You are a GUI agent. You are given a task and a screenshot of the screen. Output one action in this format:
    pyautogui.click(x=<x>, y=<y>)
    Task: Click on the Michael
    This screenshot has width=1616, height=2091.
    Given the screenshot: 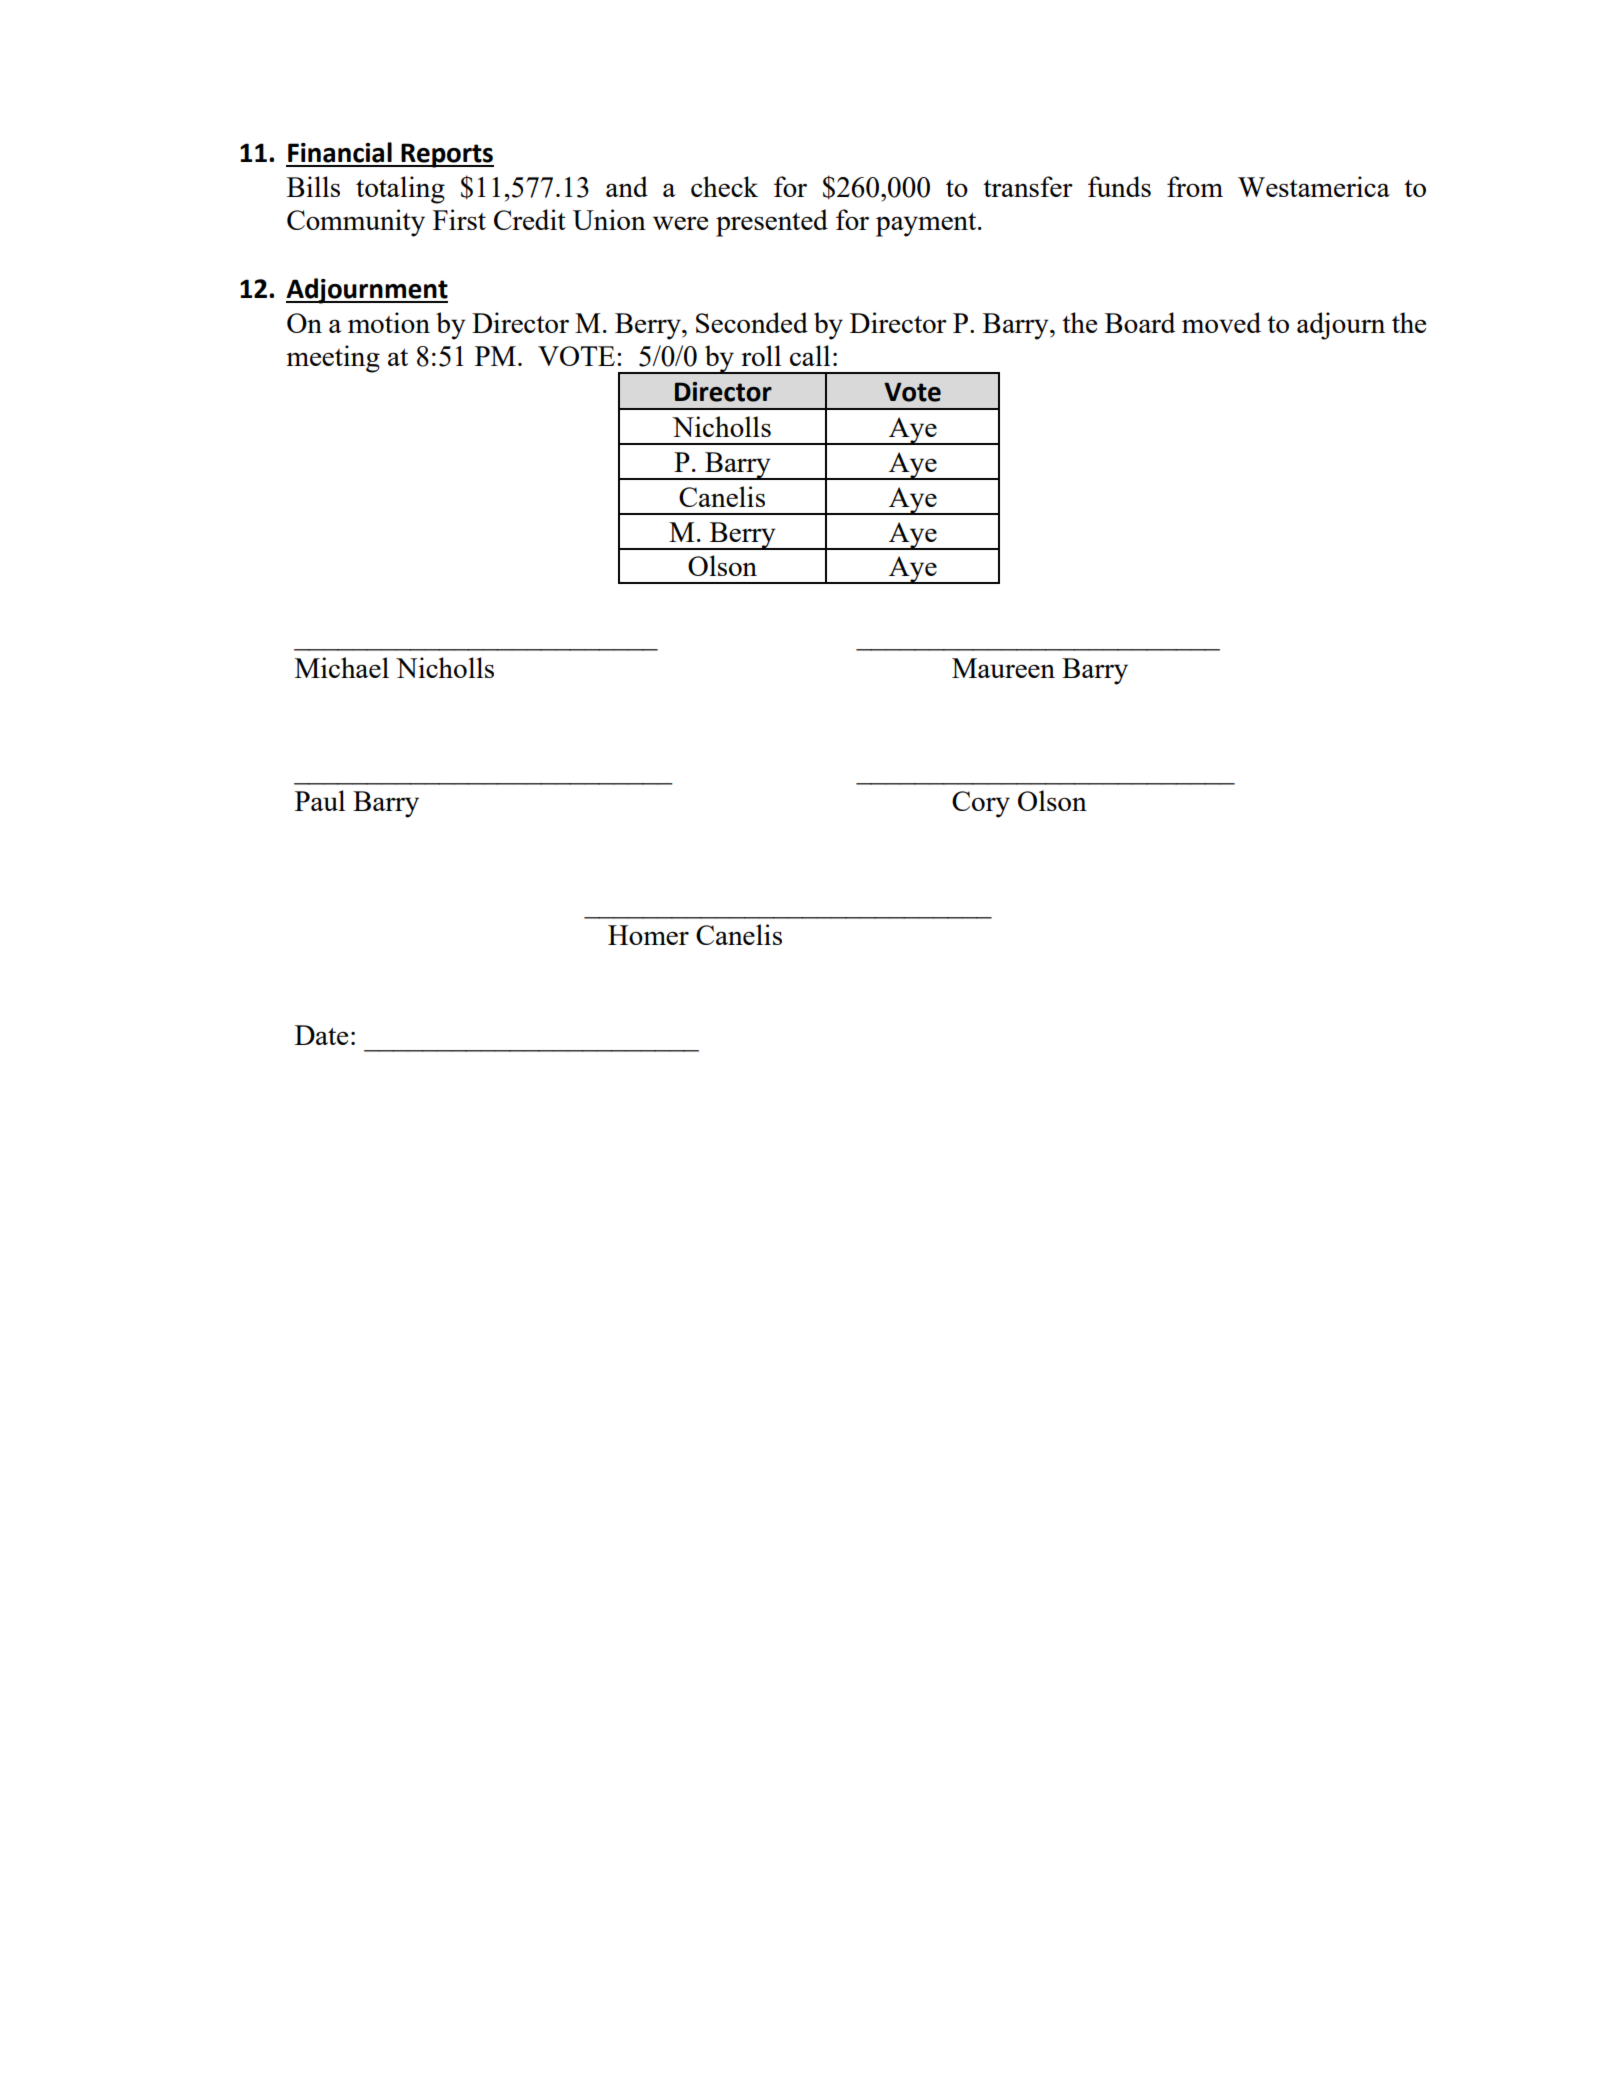 What is the action you would take?
    pyautogui.click(x=342, y=667)
